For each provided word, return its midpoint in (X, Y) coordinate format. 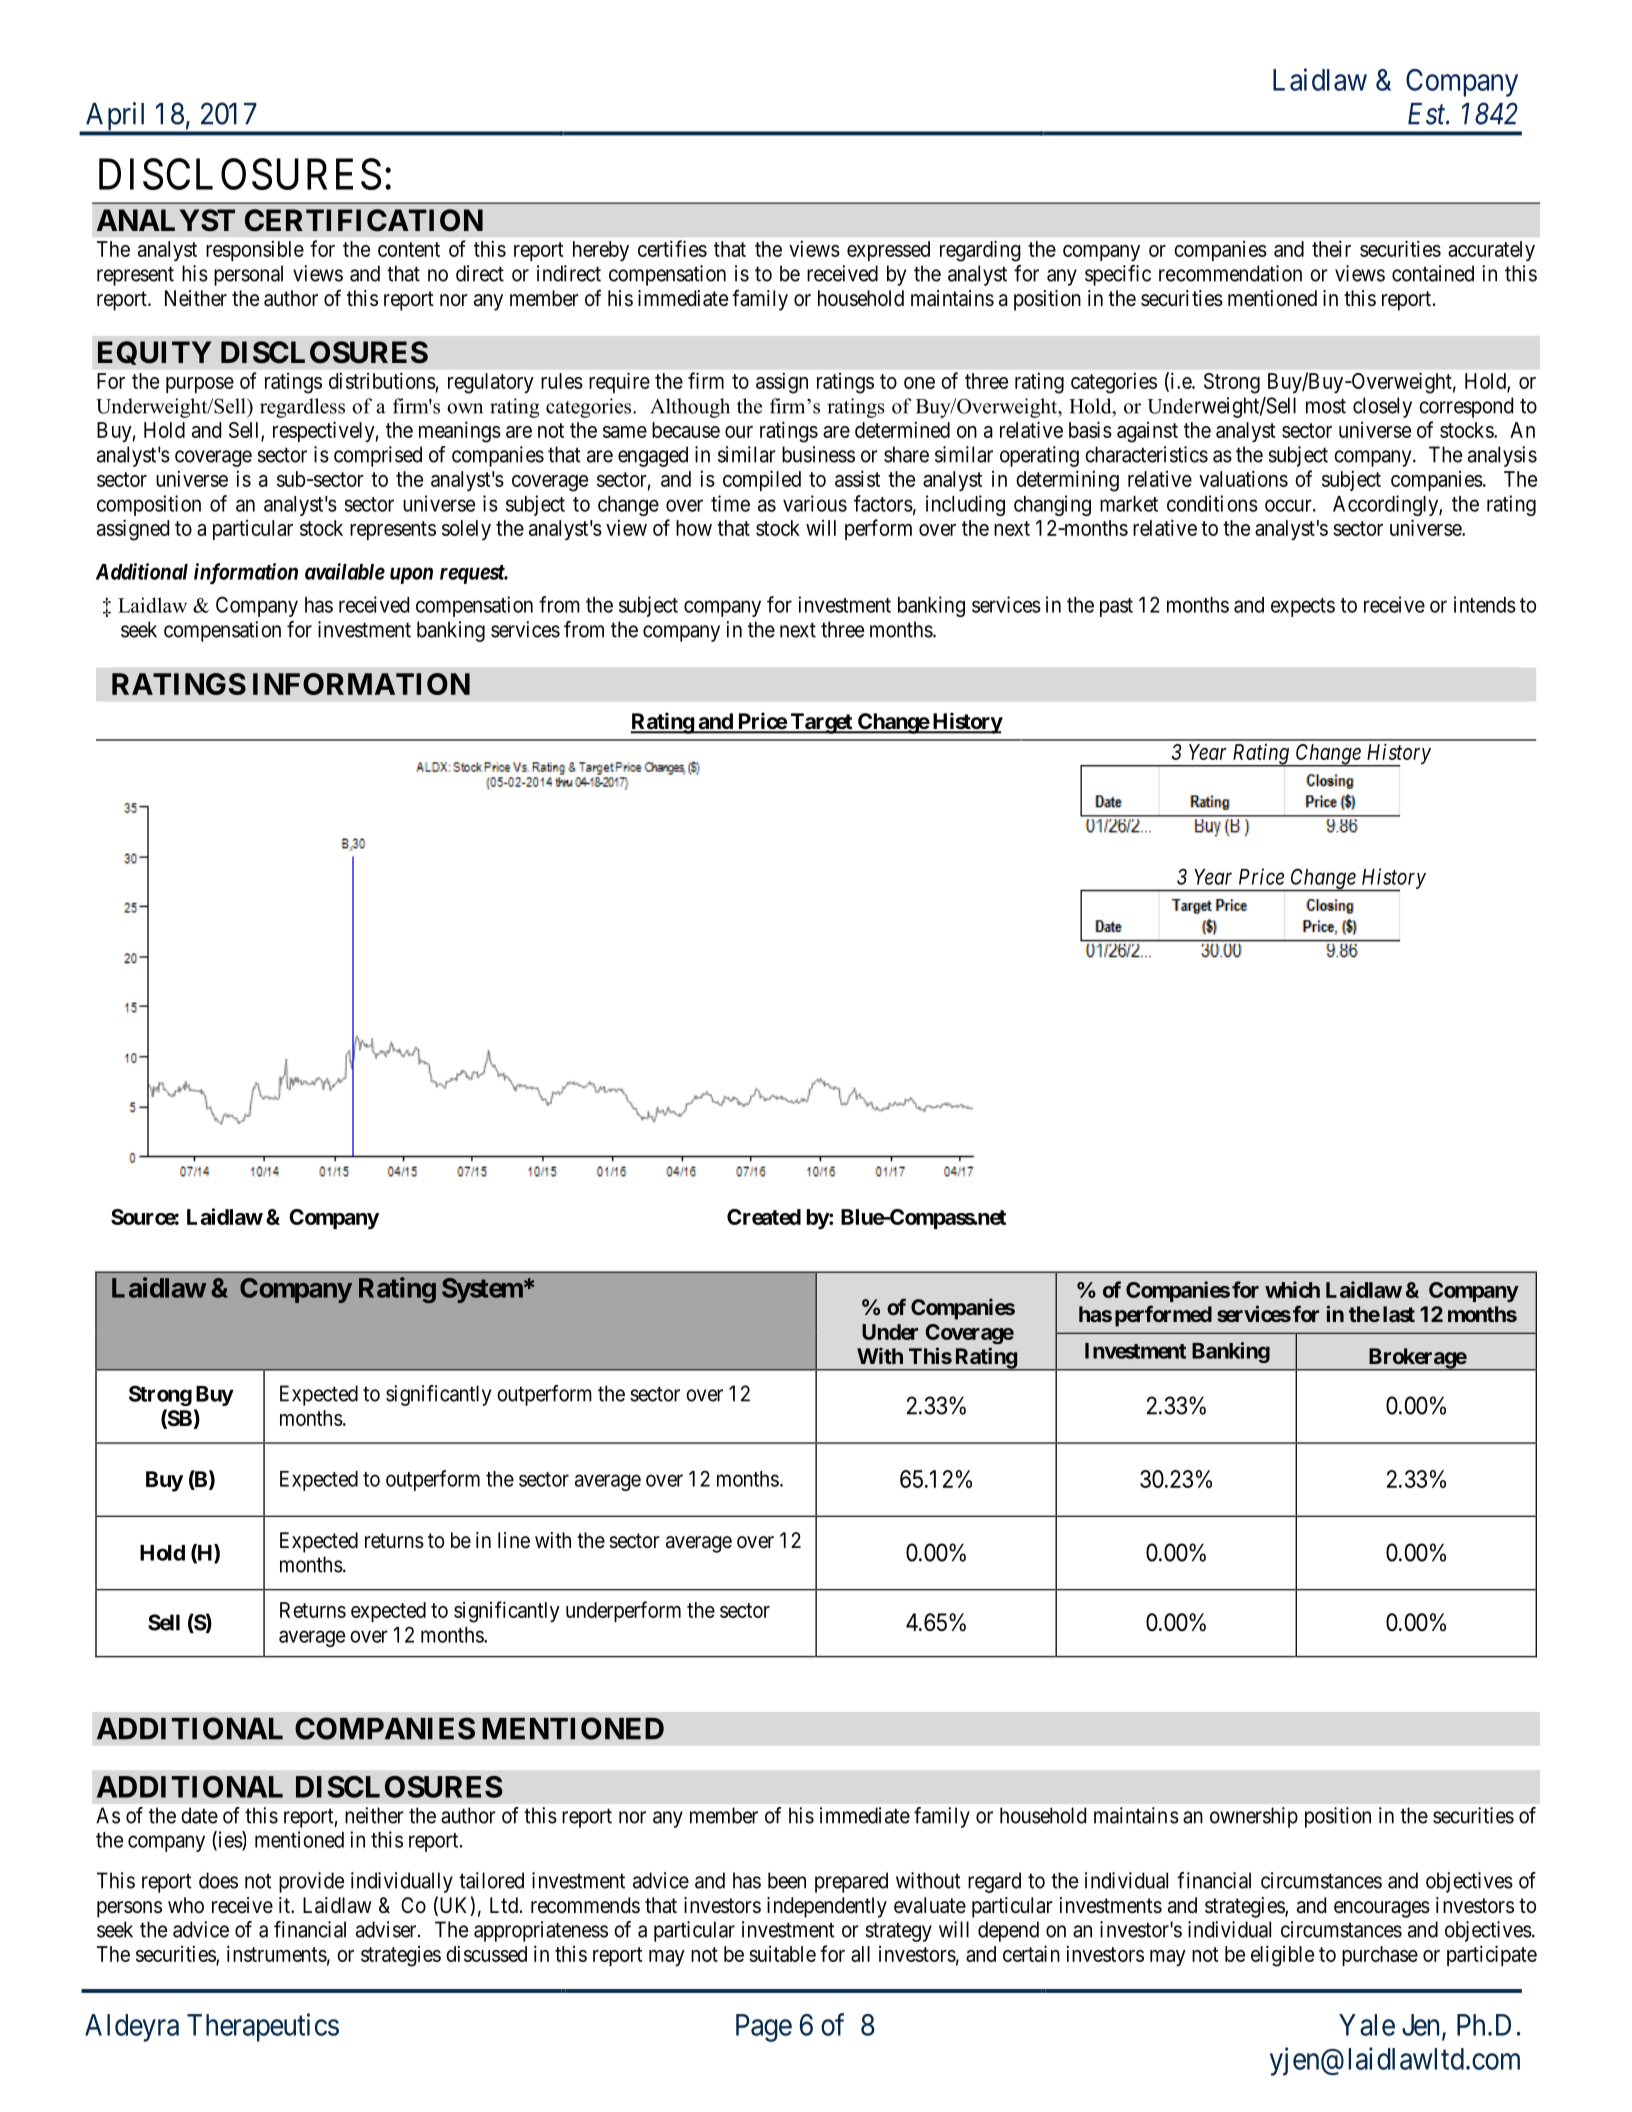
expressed (888, 251)
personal (248, 275)
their (1331, 248)
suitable (782, 1954)
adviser (387, 1929)
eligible (1282, 1956)
